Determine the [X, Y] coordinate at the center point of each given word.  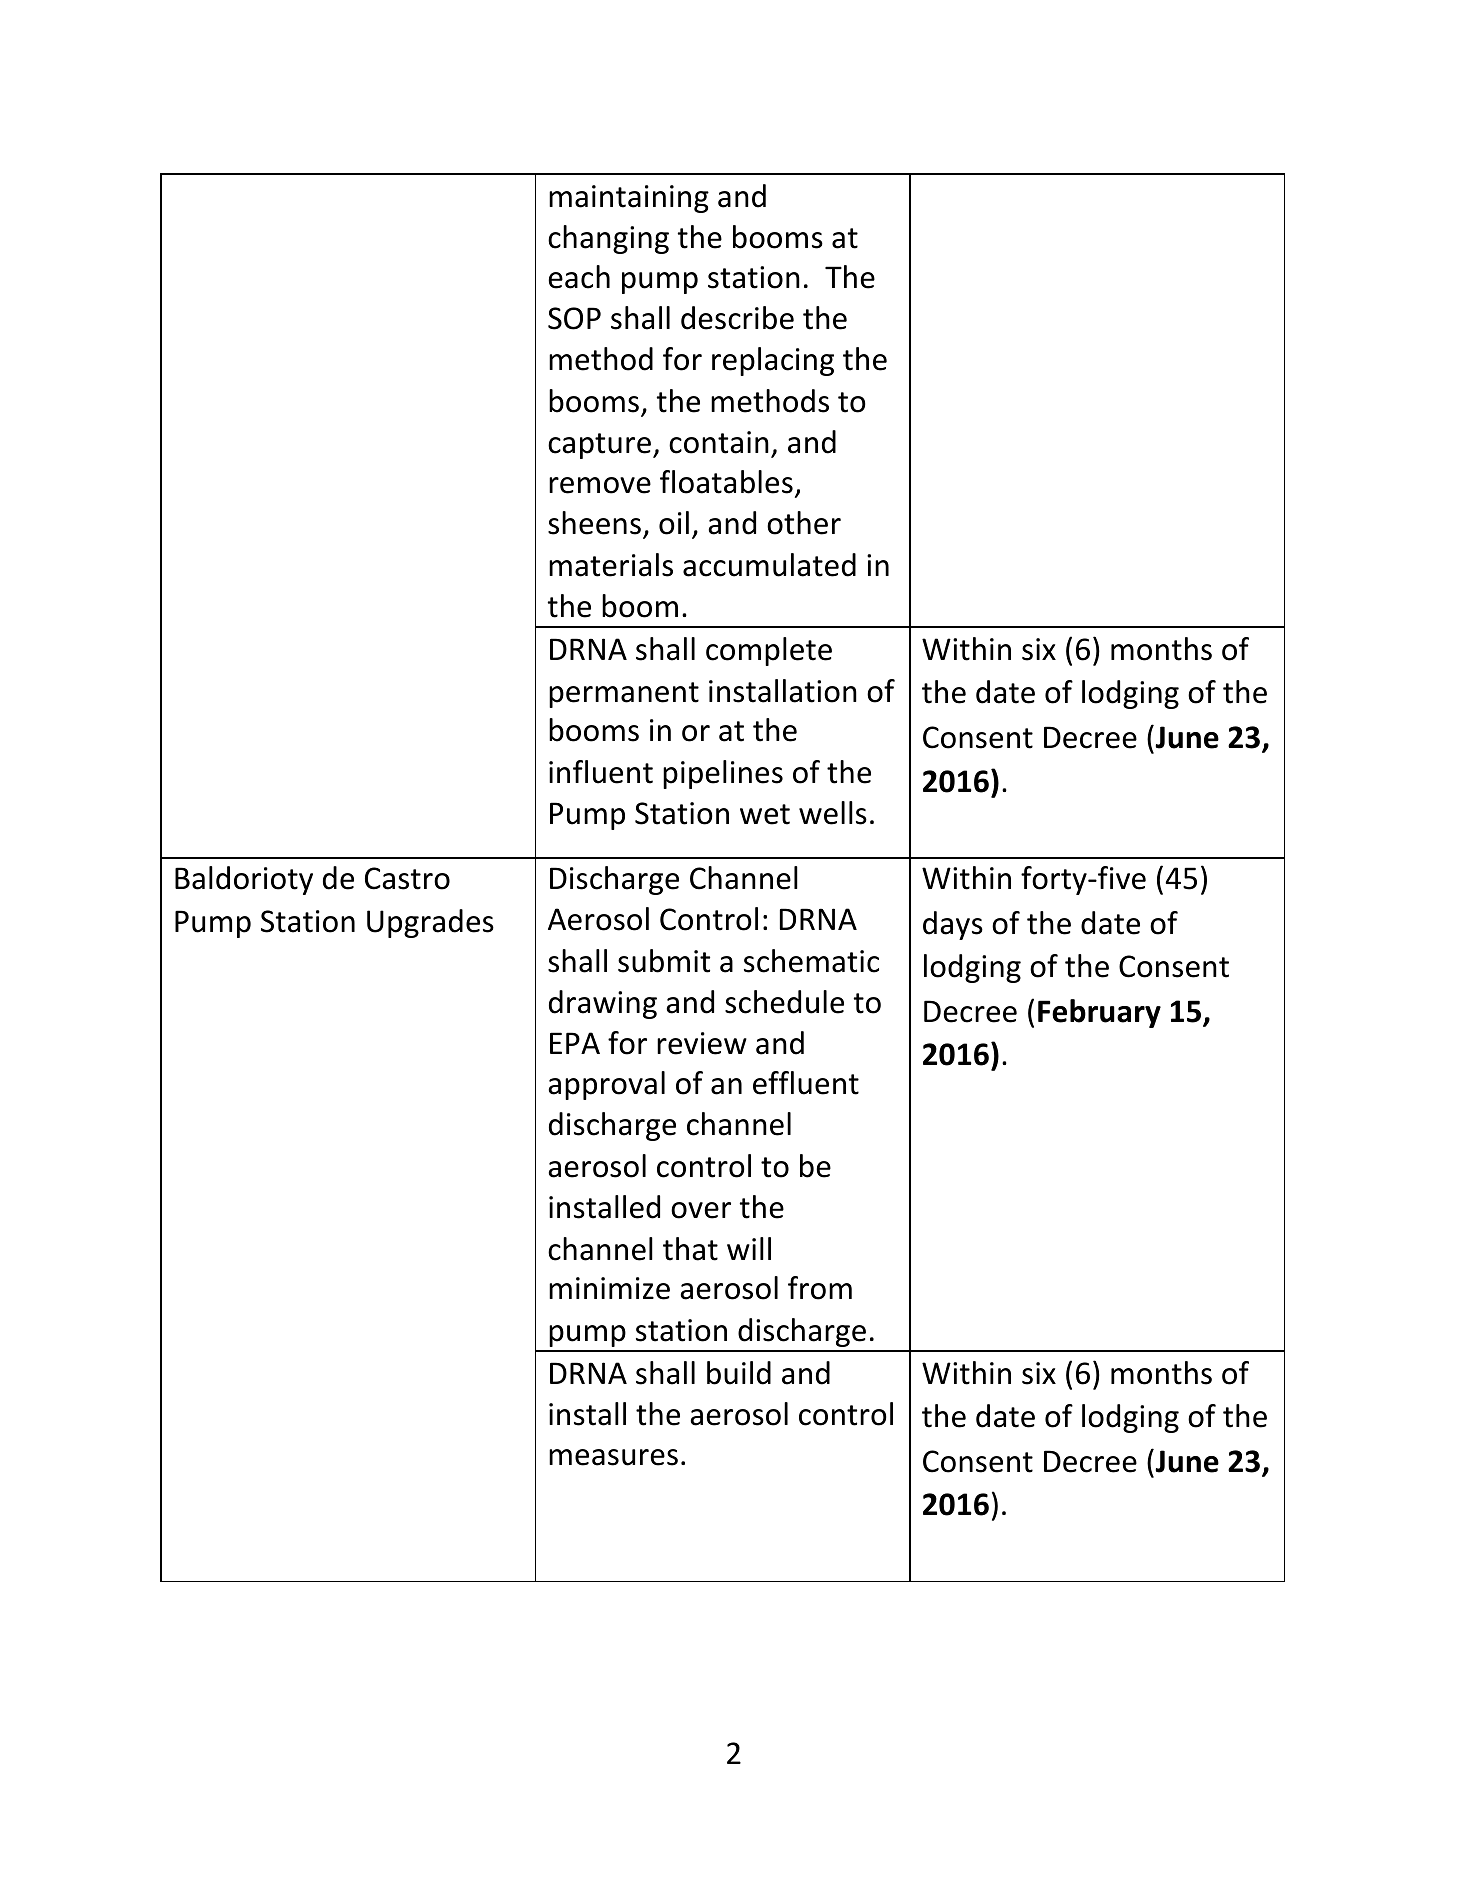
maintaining [629, 199]
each [579, 277]
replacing [773, 361]
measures [613, 1457]
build [739, 1373]
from [820, 1288]
